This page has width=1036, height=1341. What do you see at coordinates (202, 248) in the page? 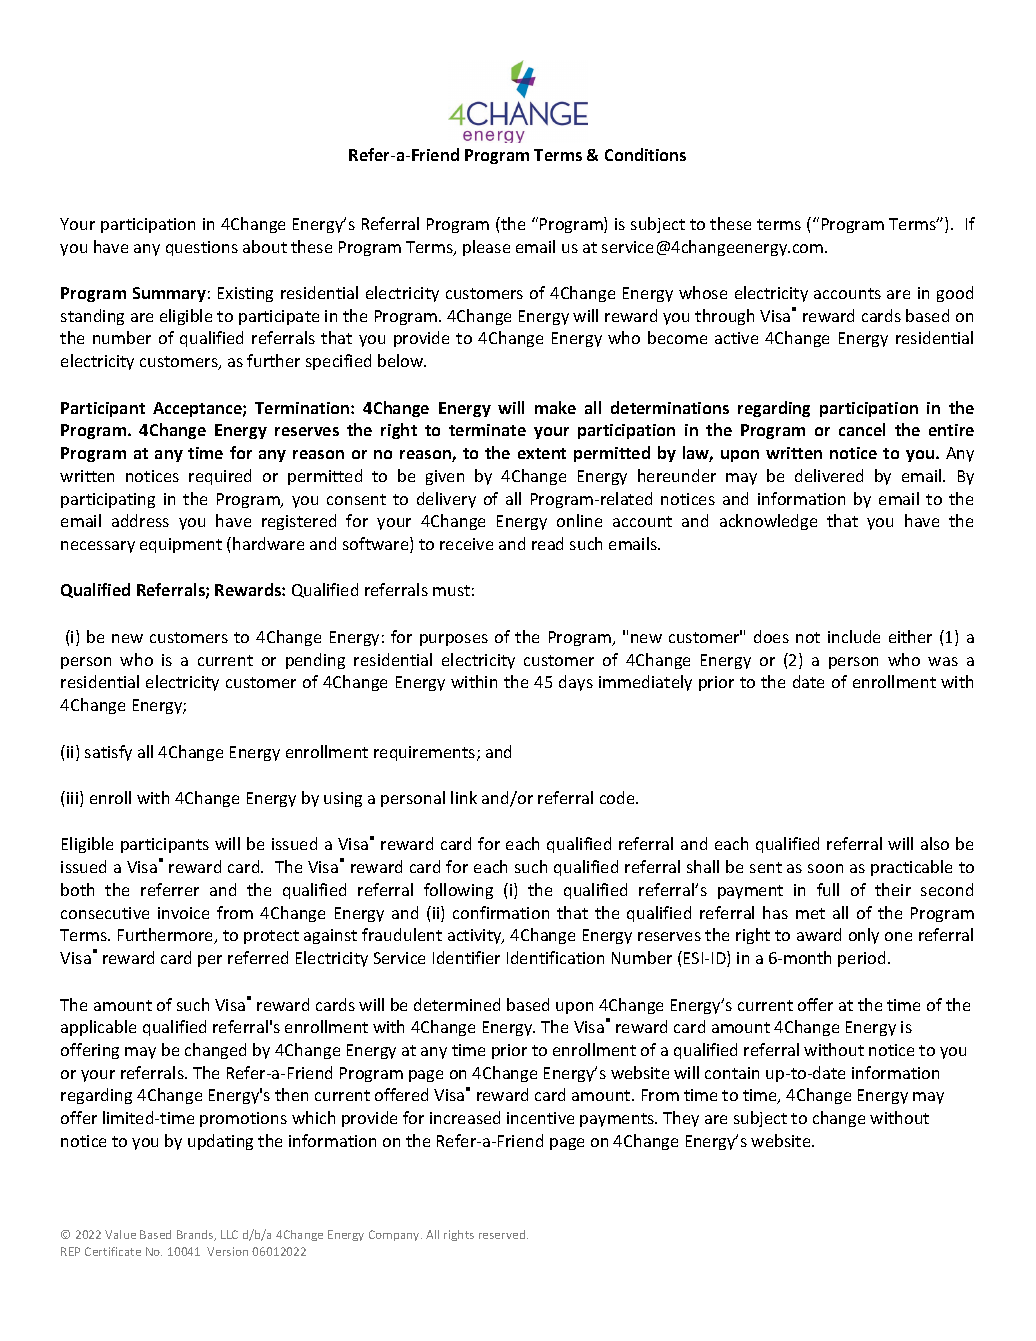
I see `questions` at bounding box center [202, 248].
